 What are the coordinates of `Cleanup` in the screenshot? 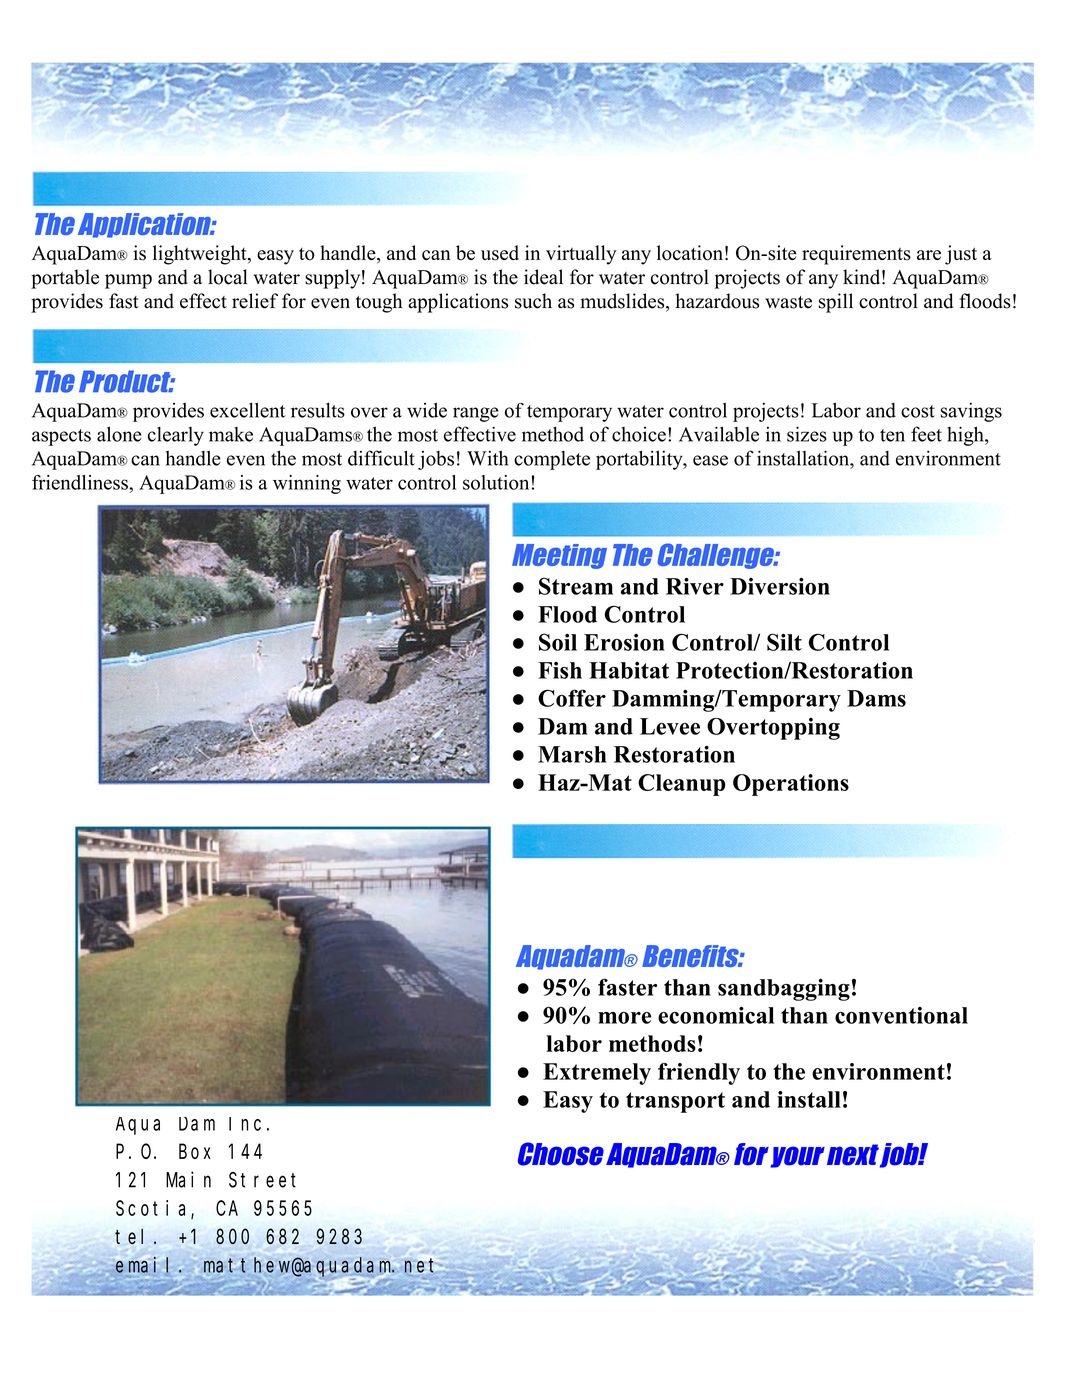 It's located at (681, 785).
